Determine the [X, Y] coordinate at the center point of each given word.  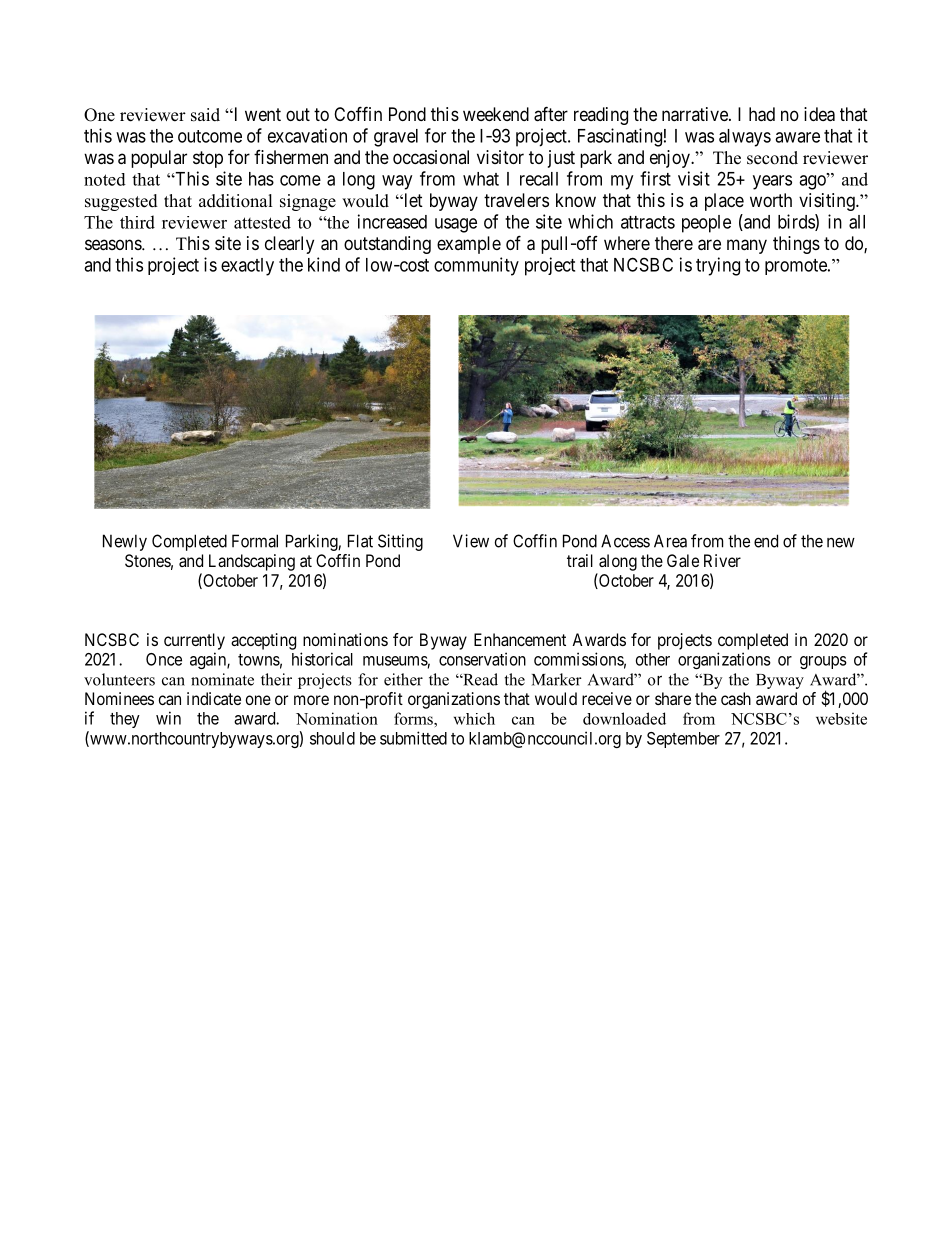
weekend [496, 114]
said [205, 115]
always [745, 138]
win [168, 718]
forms [414, 718]
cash [736, 698]
